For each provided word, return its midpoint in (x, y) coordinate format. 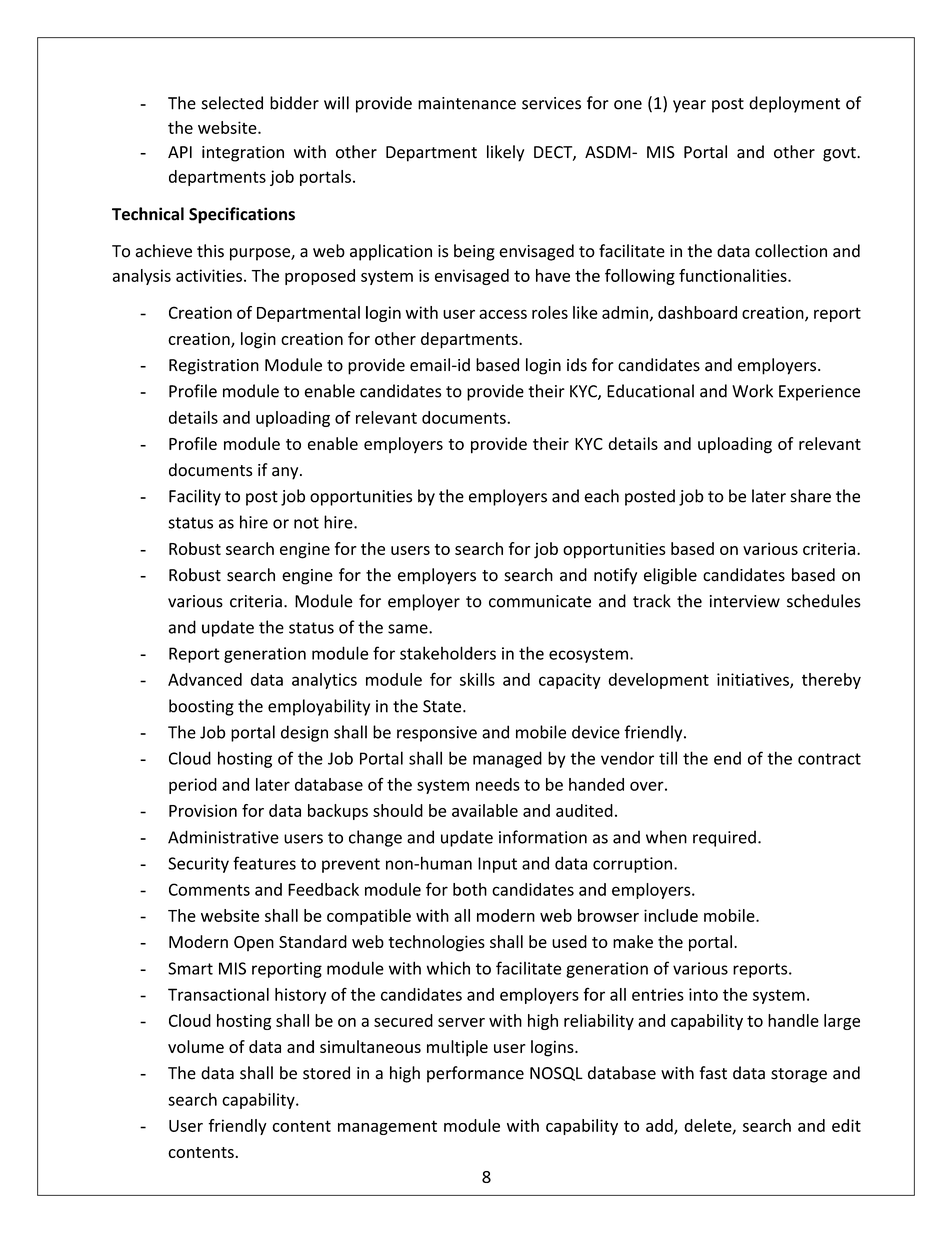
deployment (794, 104)
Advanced (205, 679)
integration (243, 154)
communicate (540, 601)
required (724, 838)
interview (745, 601)
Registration (214, 367)
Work (752, 391)
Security (198, 865)
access (503, 314)
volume (196, 1046)
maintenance (467, 103)
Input (497, 865)
